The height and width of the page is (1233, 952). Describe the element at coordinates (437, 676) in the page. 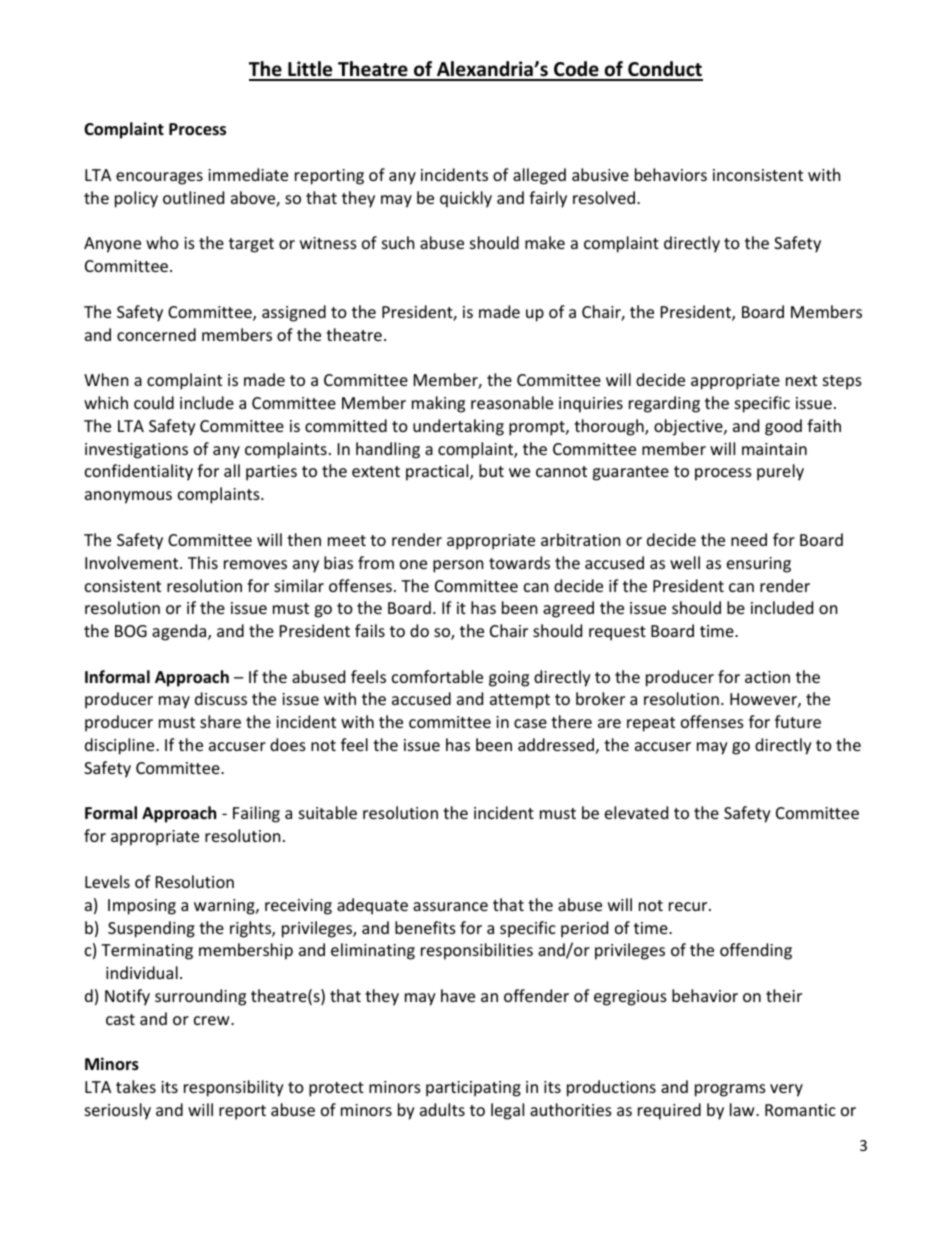

I see `comfortable` at that location.
